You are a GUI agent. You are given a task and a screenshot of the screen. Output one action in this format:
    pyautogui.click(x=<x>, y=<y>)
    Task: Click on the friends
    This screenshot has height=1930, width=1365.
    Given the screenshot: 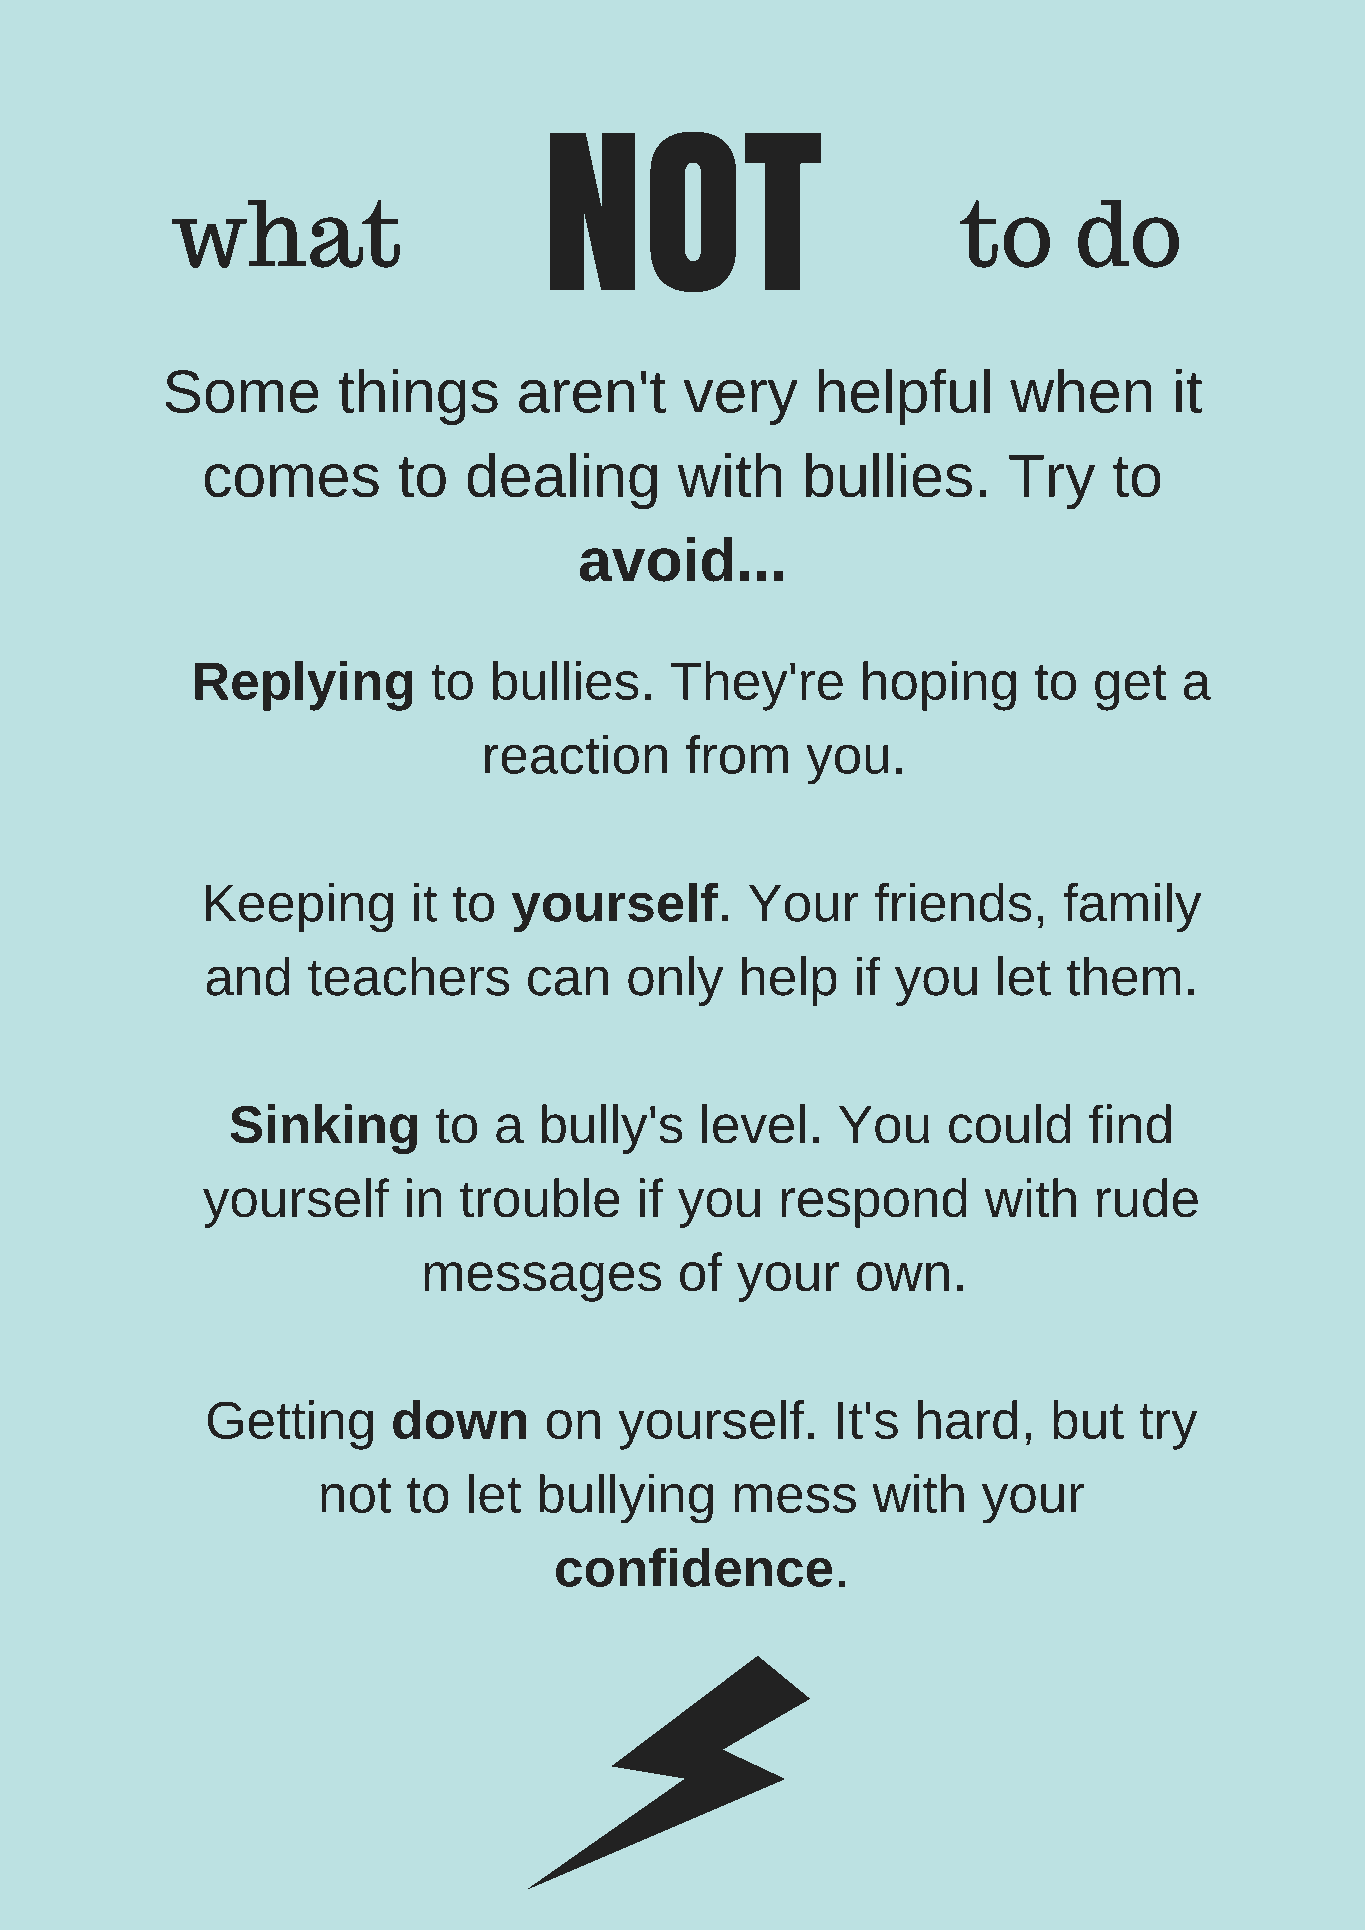 What is the action you would take?
    pyautogui.click(x=953, y=902)
